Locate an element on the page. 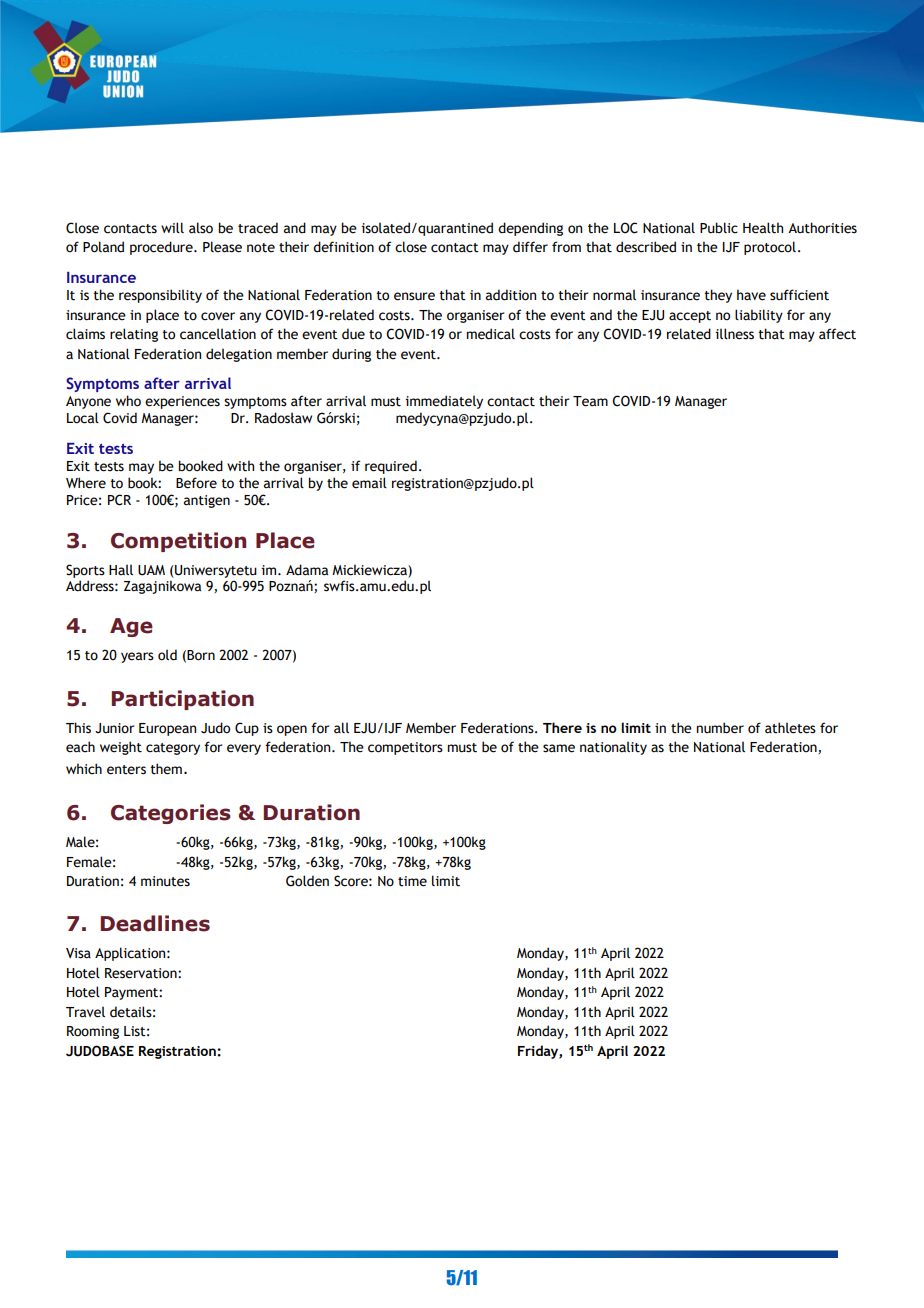 The height and width of the page is (1308, 924). procedure is located at coordinates (162, 248).
